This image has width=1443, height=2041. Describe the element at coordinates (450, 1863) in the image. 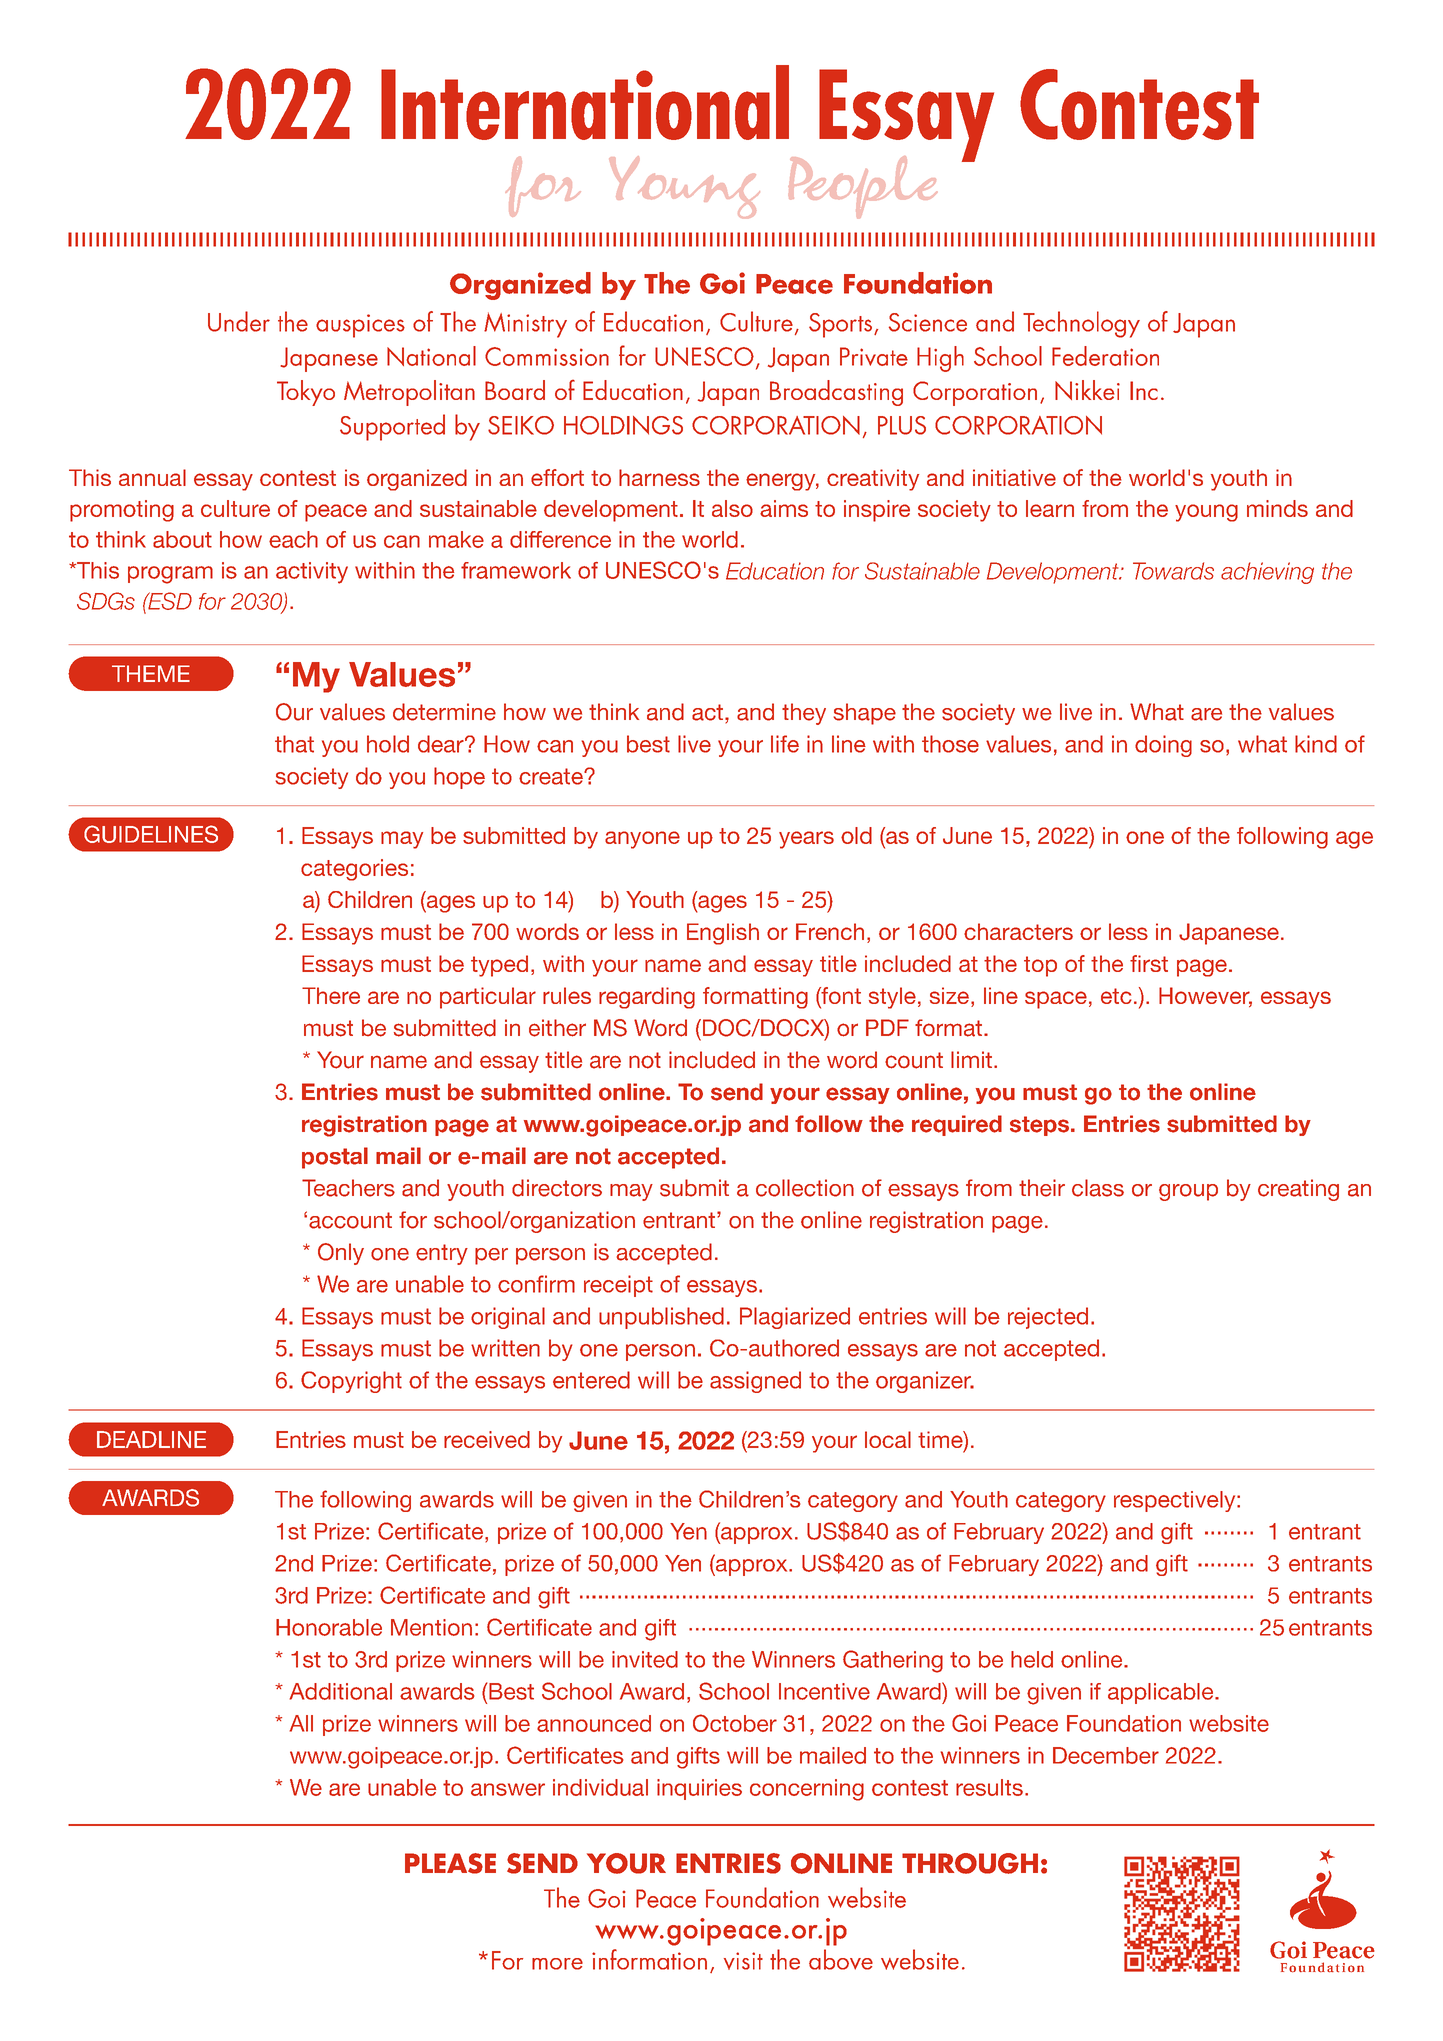

I see `PLEASE` at that location.
